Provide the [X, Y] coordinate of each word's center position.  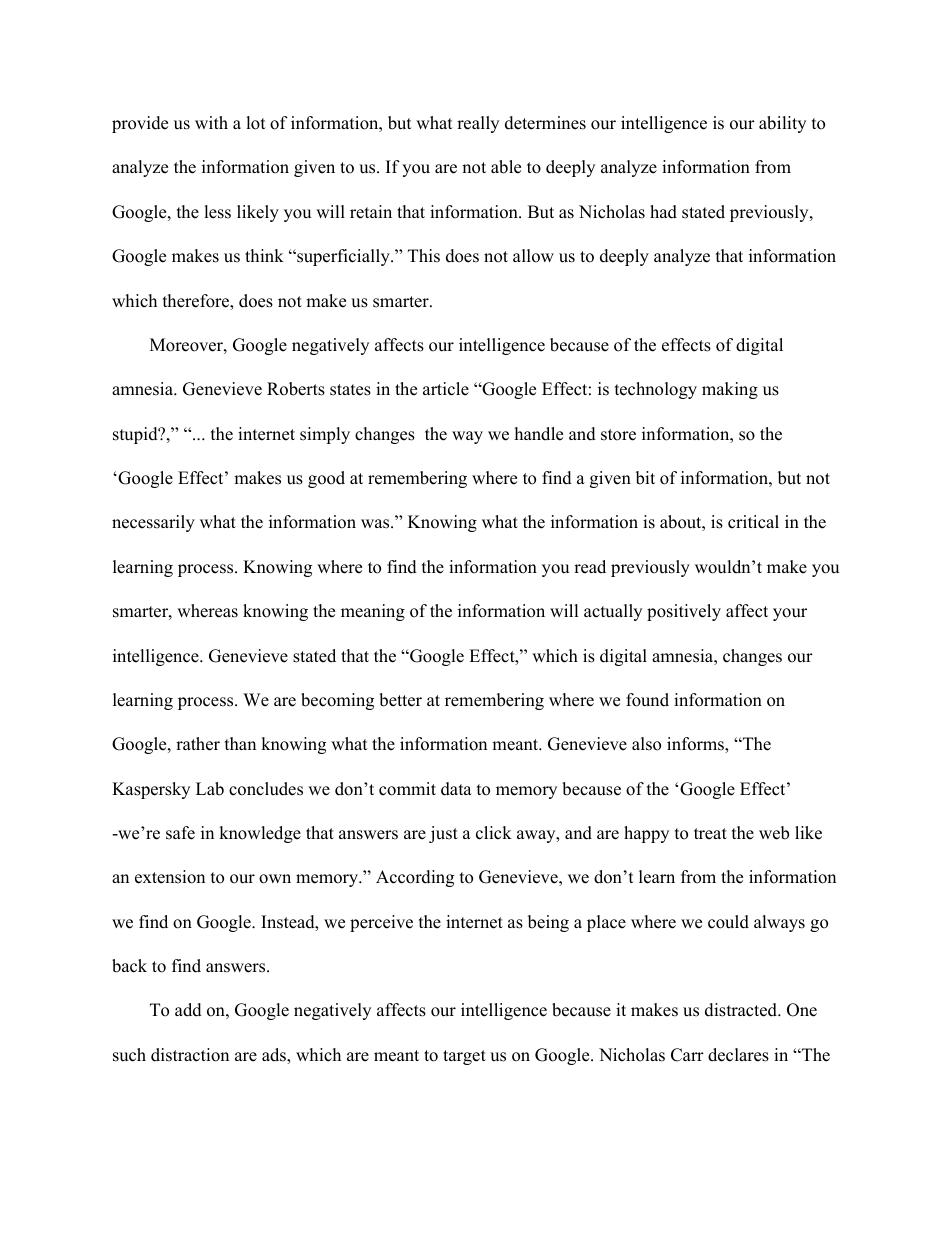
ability [782, 124]
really [478, 124]
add [188, 1010]
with [211, 122]
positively [684, 612]
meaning [373, 612]
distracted [742, 1010]
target [464, 1057]
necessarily [153, 523]
